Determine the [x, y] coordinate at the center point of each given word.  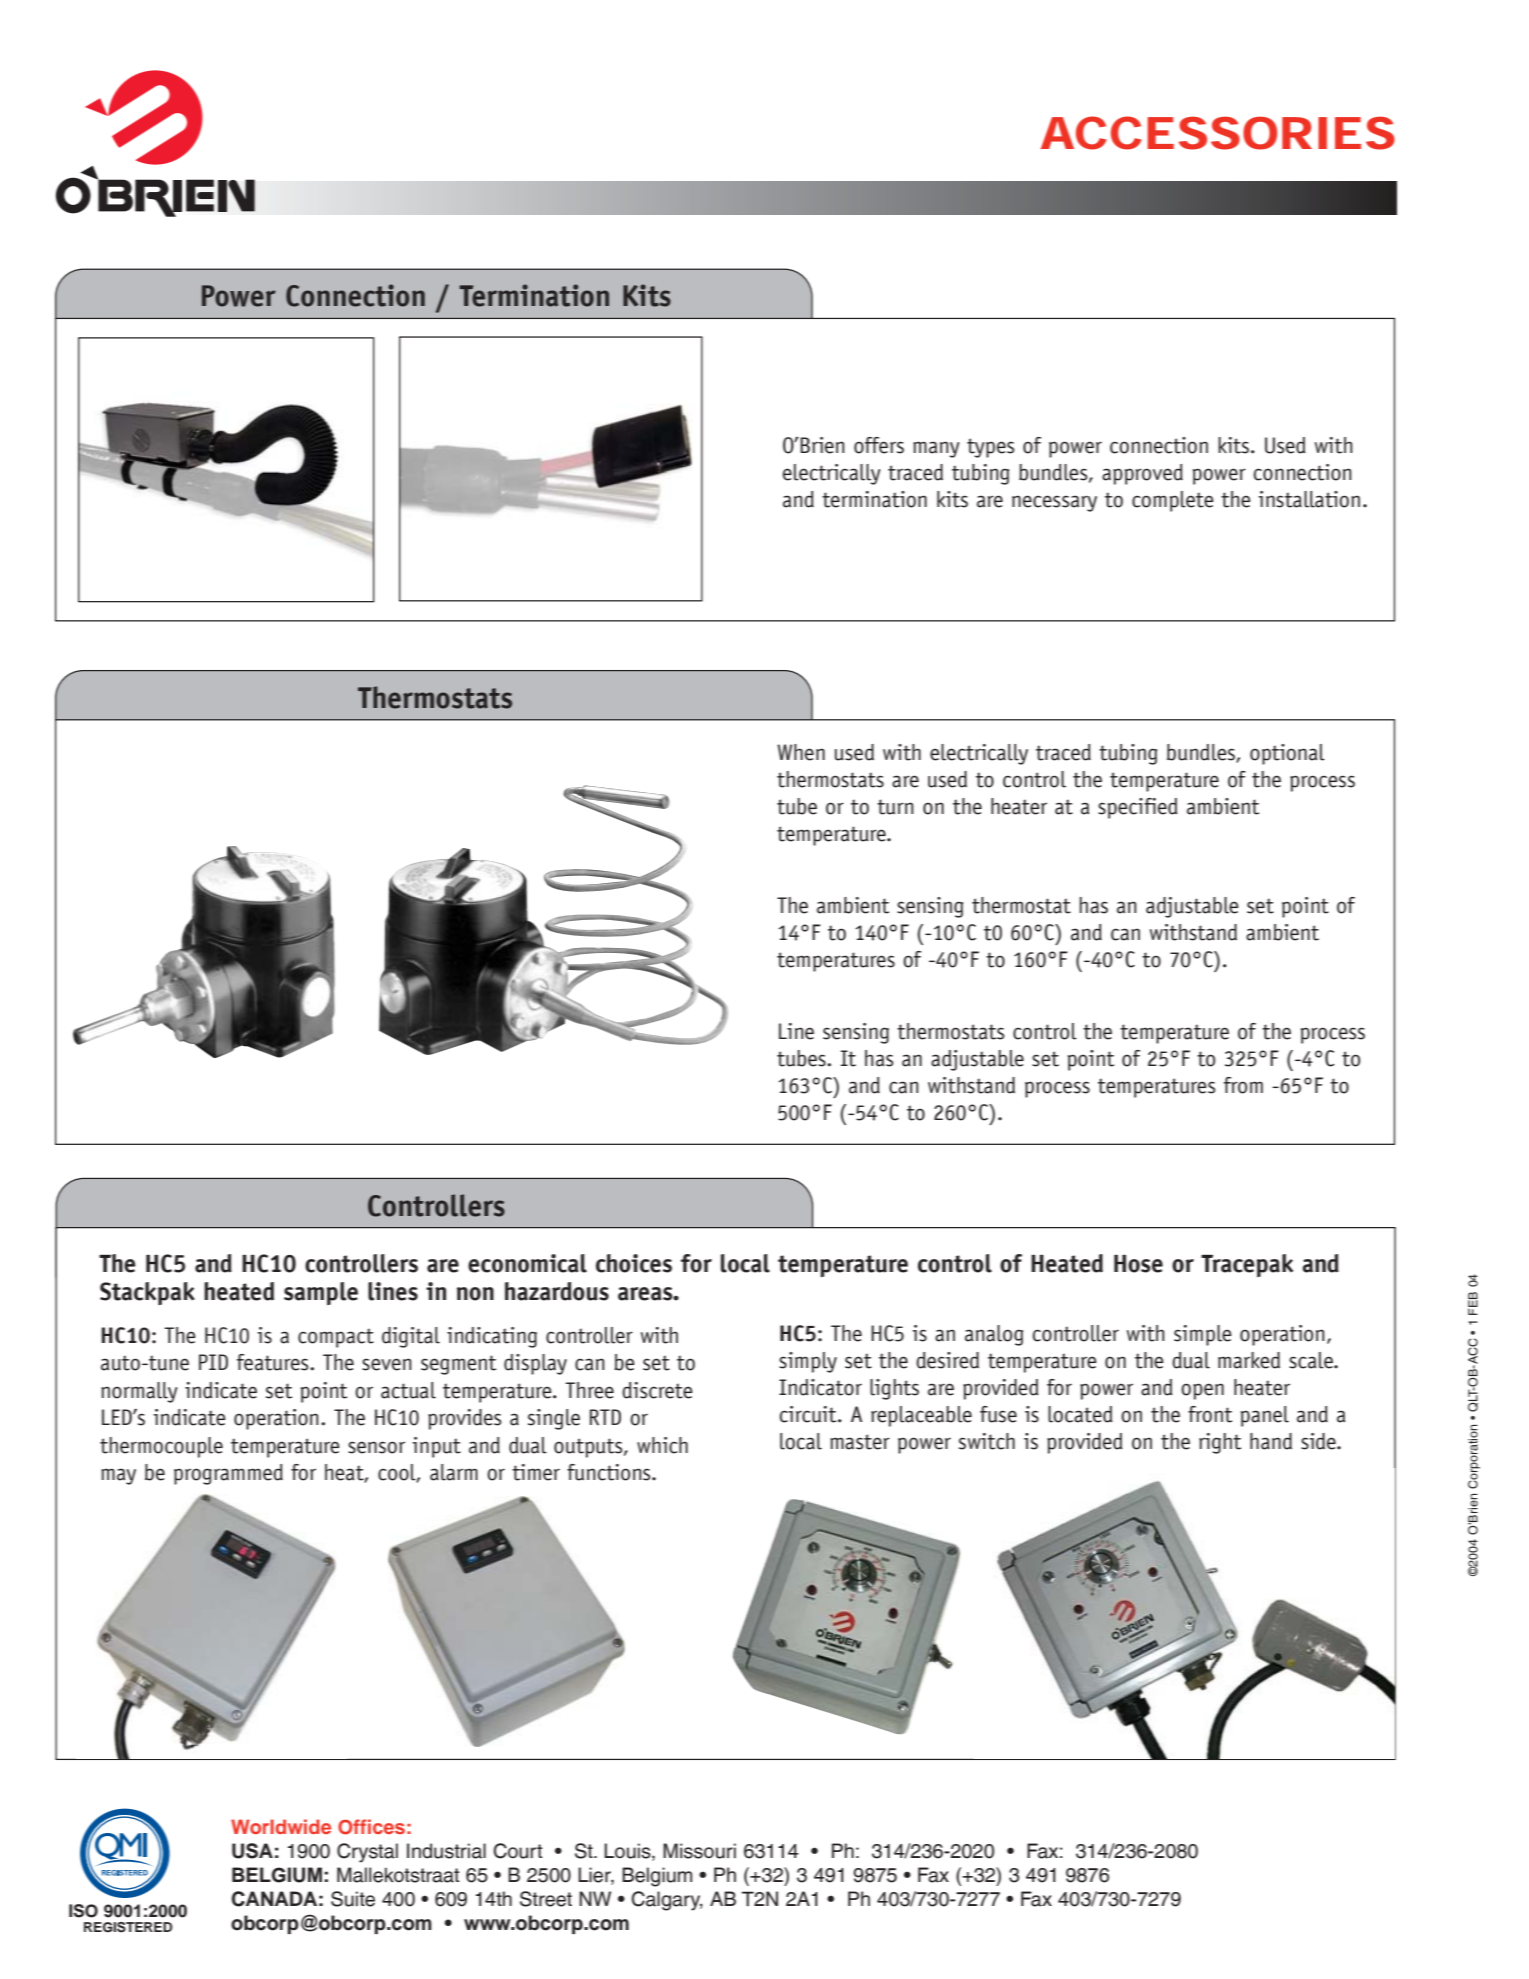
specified [1138, 808]
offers [879, 445]
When [801, 752]
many [936, 449]
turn [895, 807]
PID [213, 1362]
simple [1203, 1335]
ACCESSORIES [1218, 133]
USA [252, 1851]
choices [634, 1263]
